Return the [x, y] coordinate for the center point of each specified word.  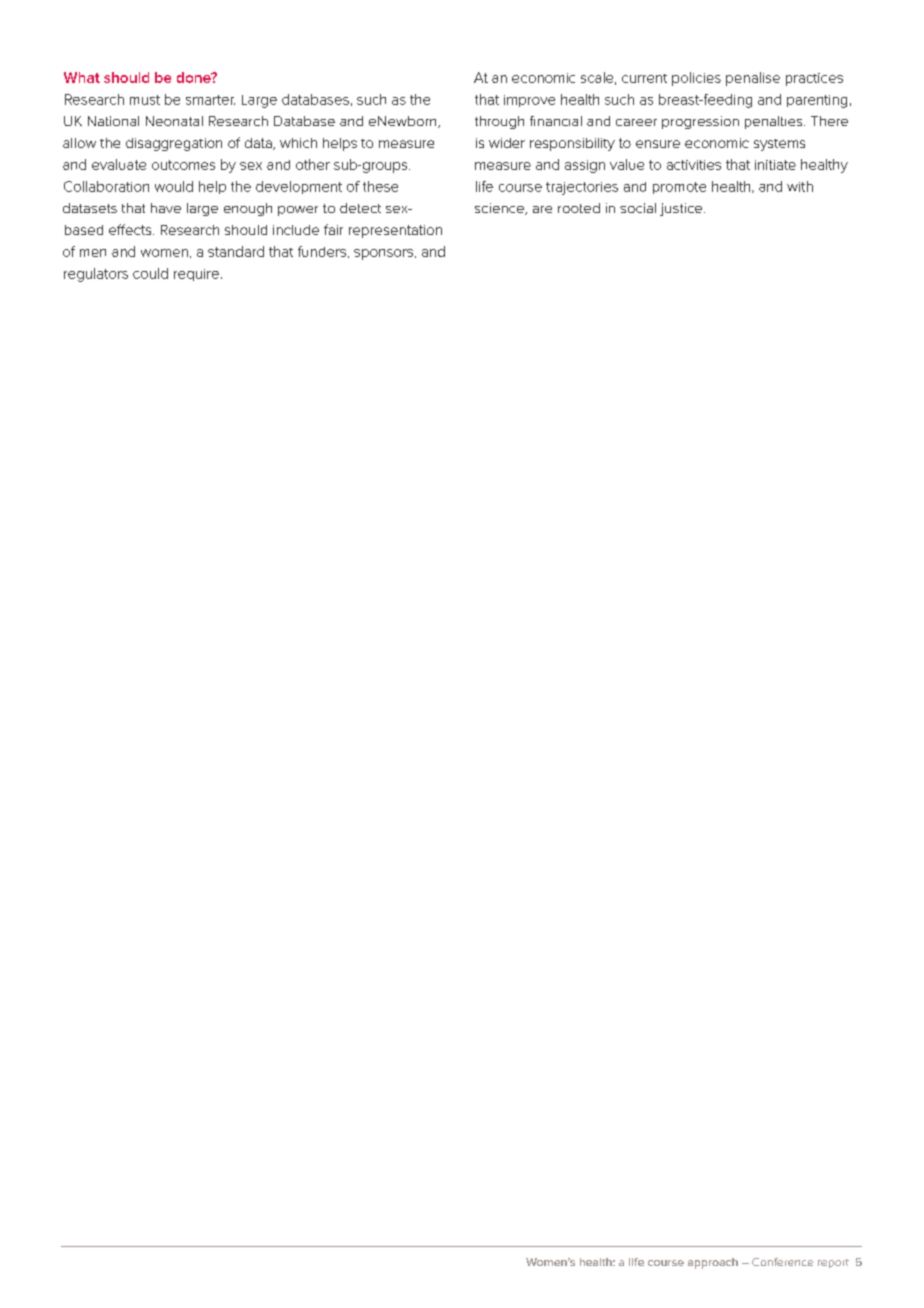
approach [713, 1263]
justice [682, 209]
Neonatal [174, 121]
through [499, 122]
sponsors [385, 254]
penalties [775, 122]
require [196, 275]
